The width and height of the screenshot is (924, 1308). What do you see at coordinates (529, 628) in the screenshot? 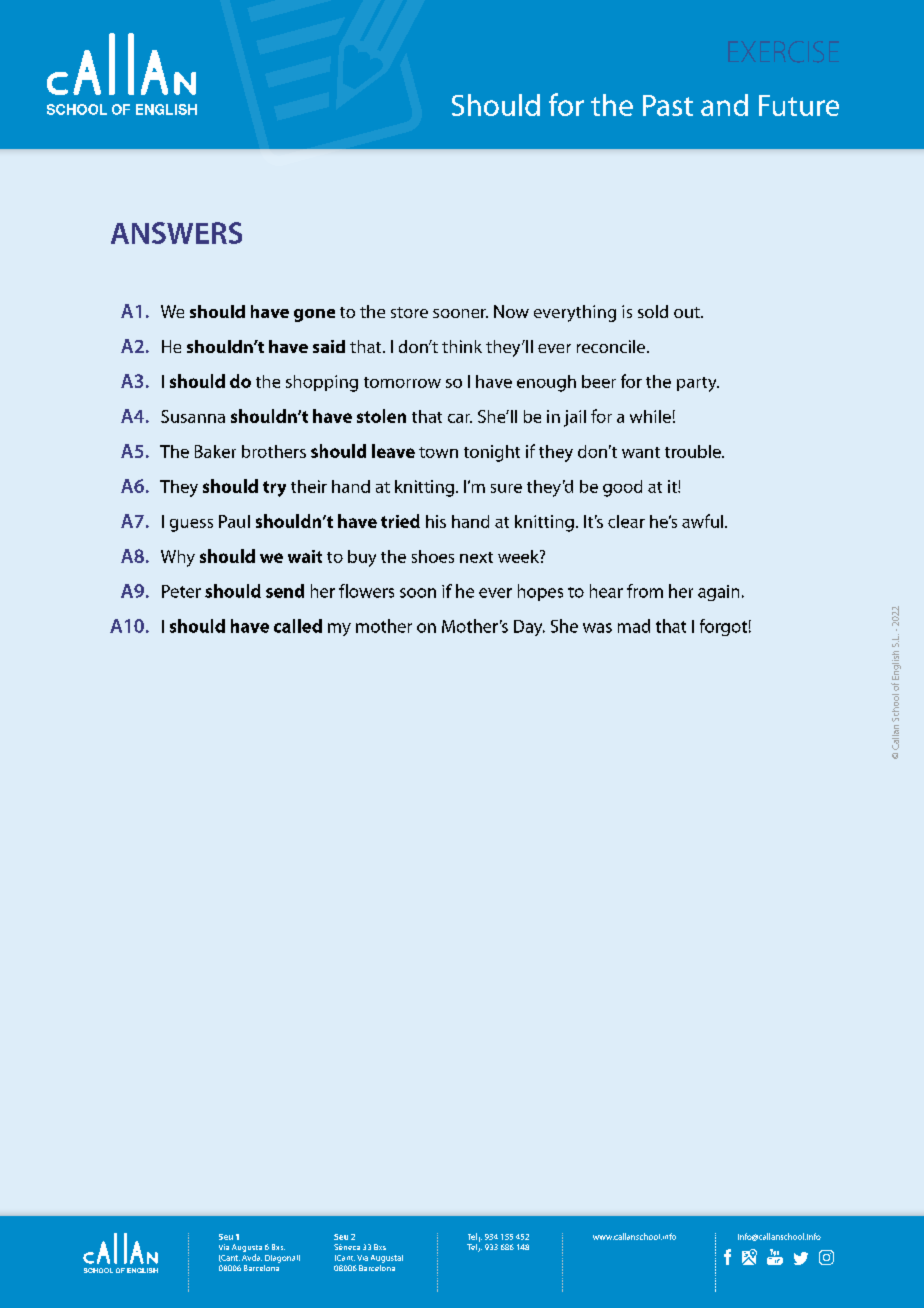
I see `Day` at bounding box center [529, 628].
